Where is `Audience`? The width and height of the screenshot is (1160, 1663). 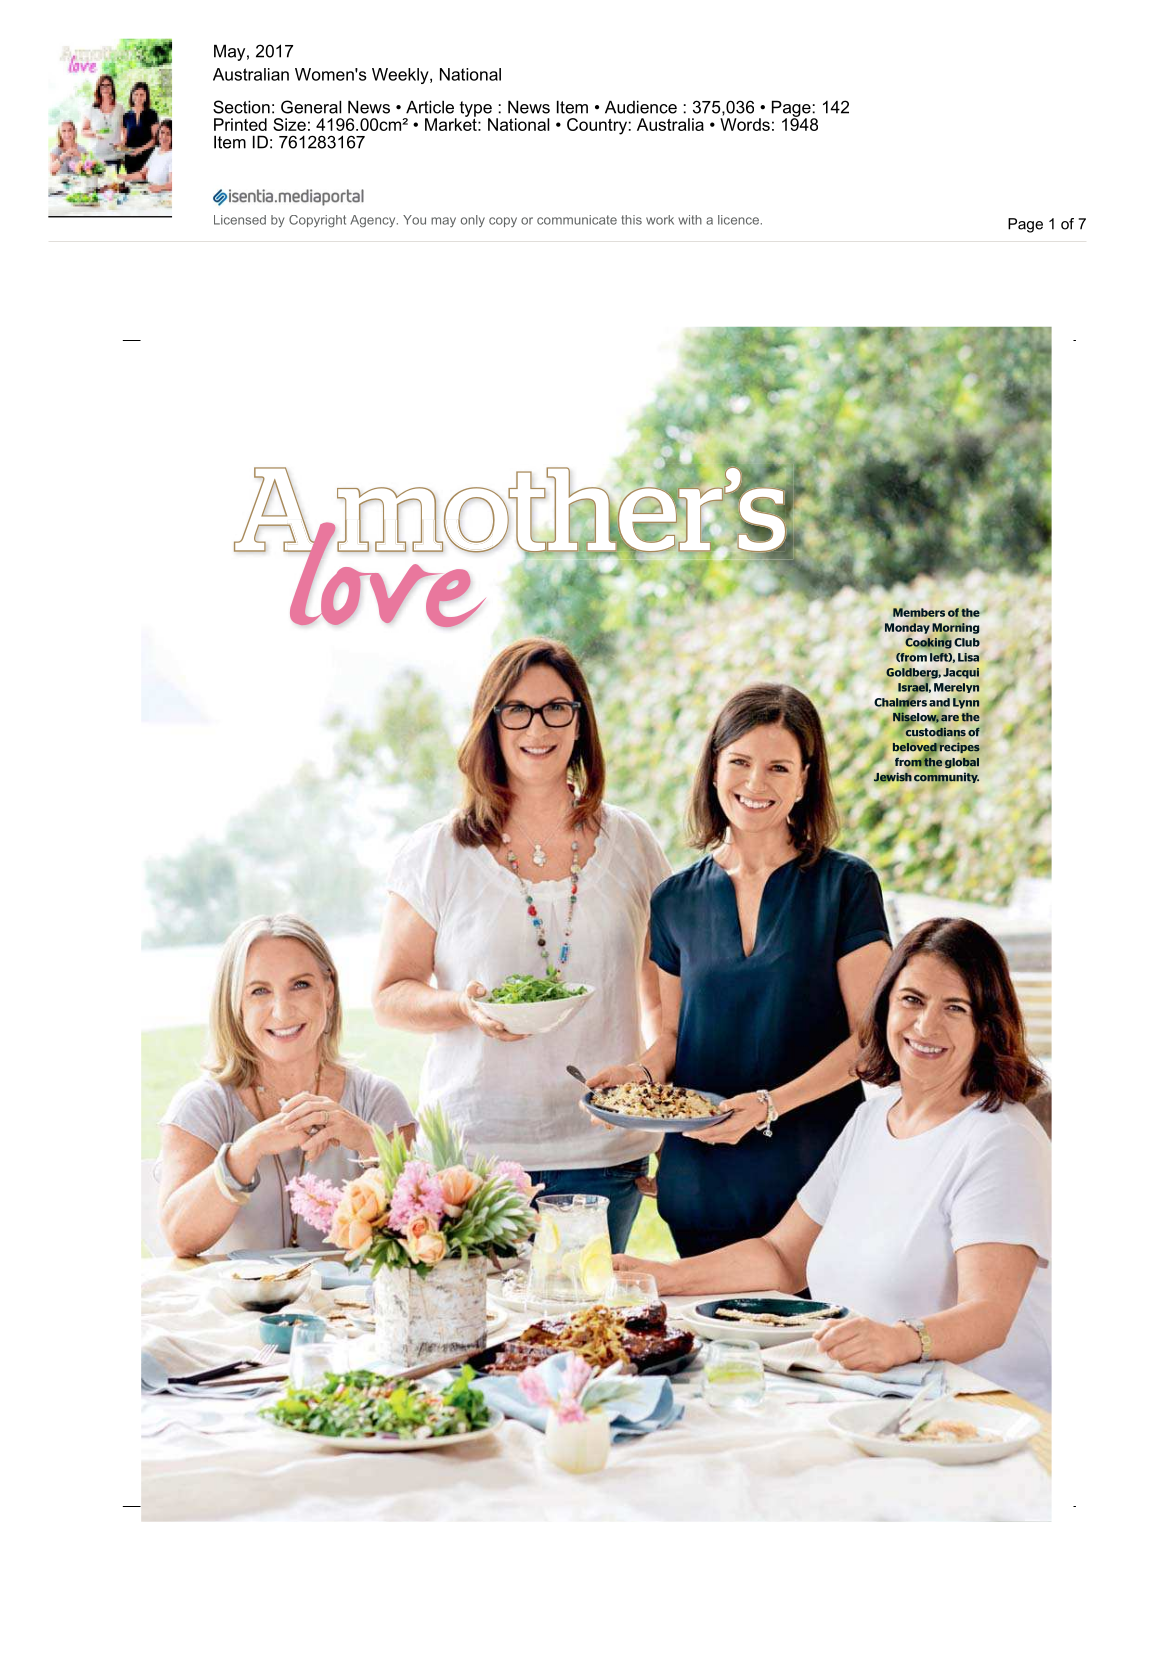
Audience is located at coordinates (641, 107).
